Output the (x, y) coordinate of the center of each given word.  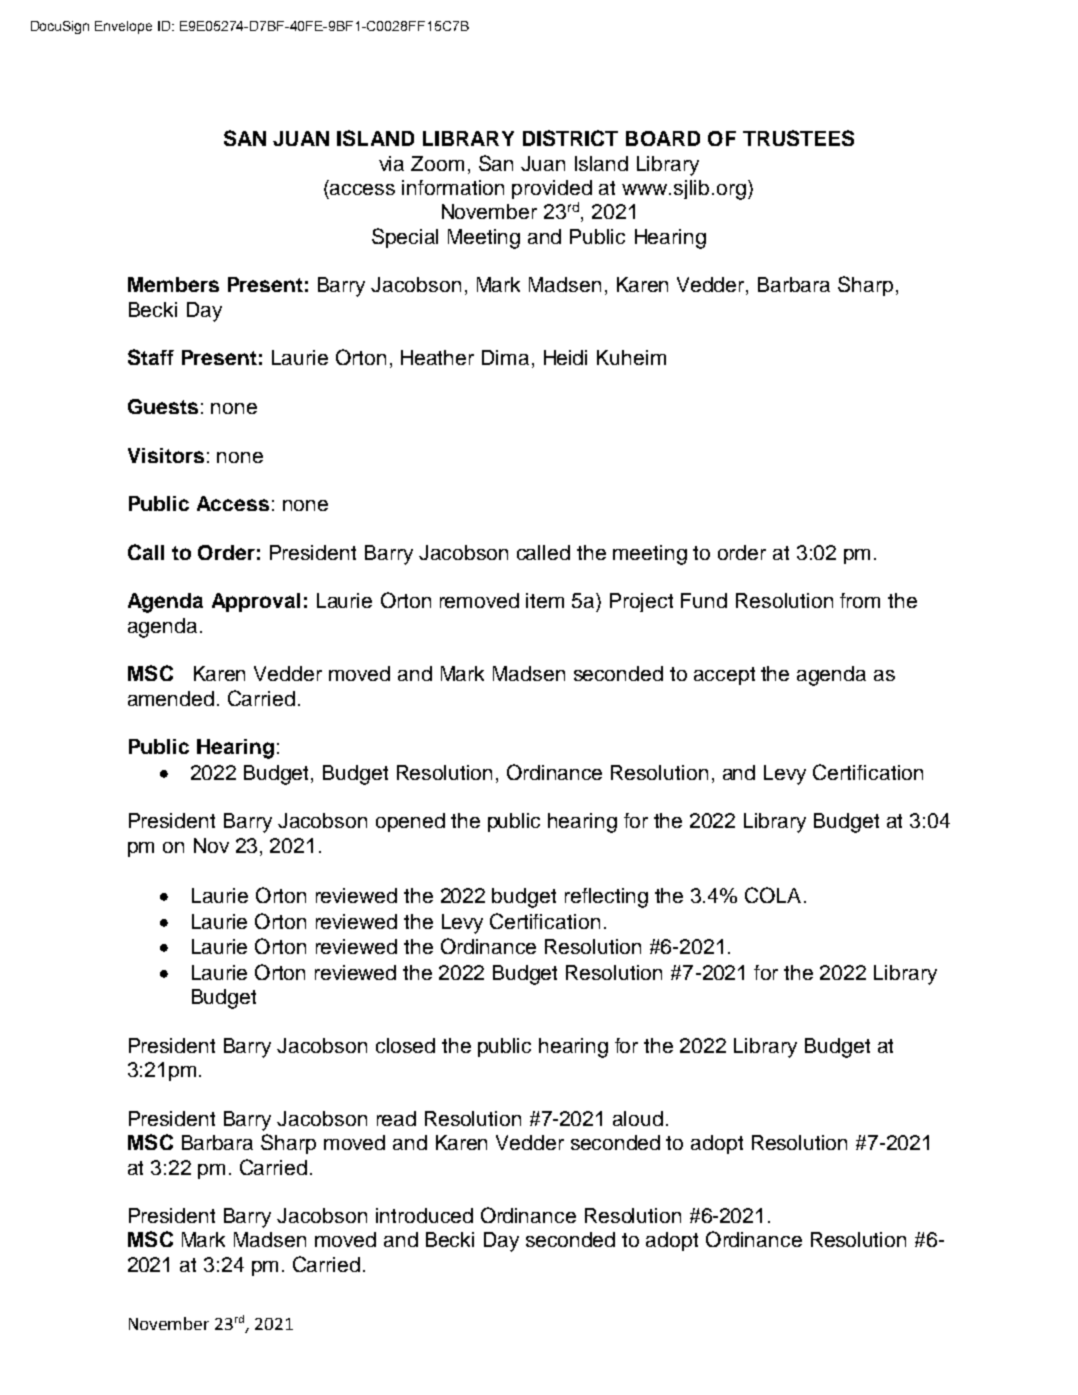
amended (171, 698)
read (396, 1118)
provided (552, 189)
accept (724, 676)
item (545, 600)
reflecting (606, 898)
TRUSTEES (798, 138)
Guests (163, 406)
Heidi (565, 357)
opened (410, 822)
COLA (773, 895)
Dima (505, 357)
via (391, 163)
